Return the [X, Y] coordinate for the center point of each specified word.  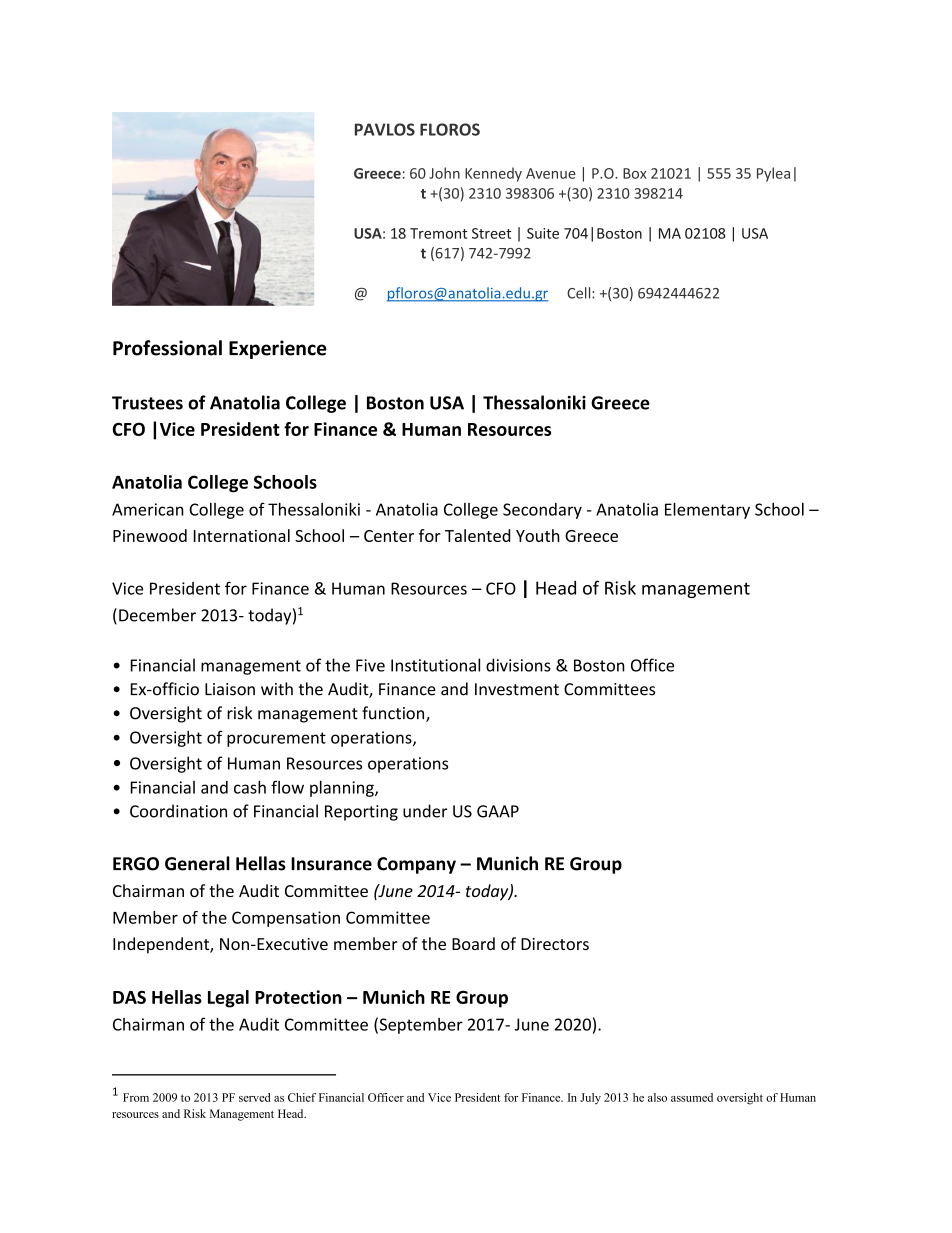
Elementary [707, 511]
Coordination [178, 811]
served [255, 1097]
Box [635, 173]
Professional [167, 348]
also [657, 1097]
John [444, 173]
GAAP [498, 811]
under [425, 811]
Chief [302, 1097]
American [148, 509]
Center [389, 536]
